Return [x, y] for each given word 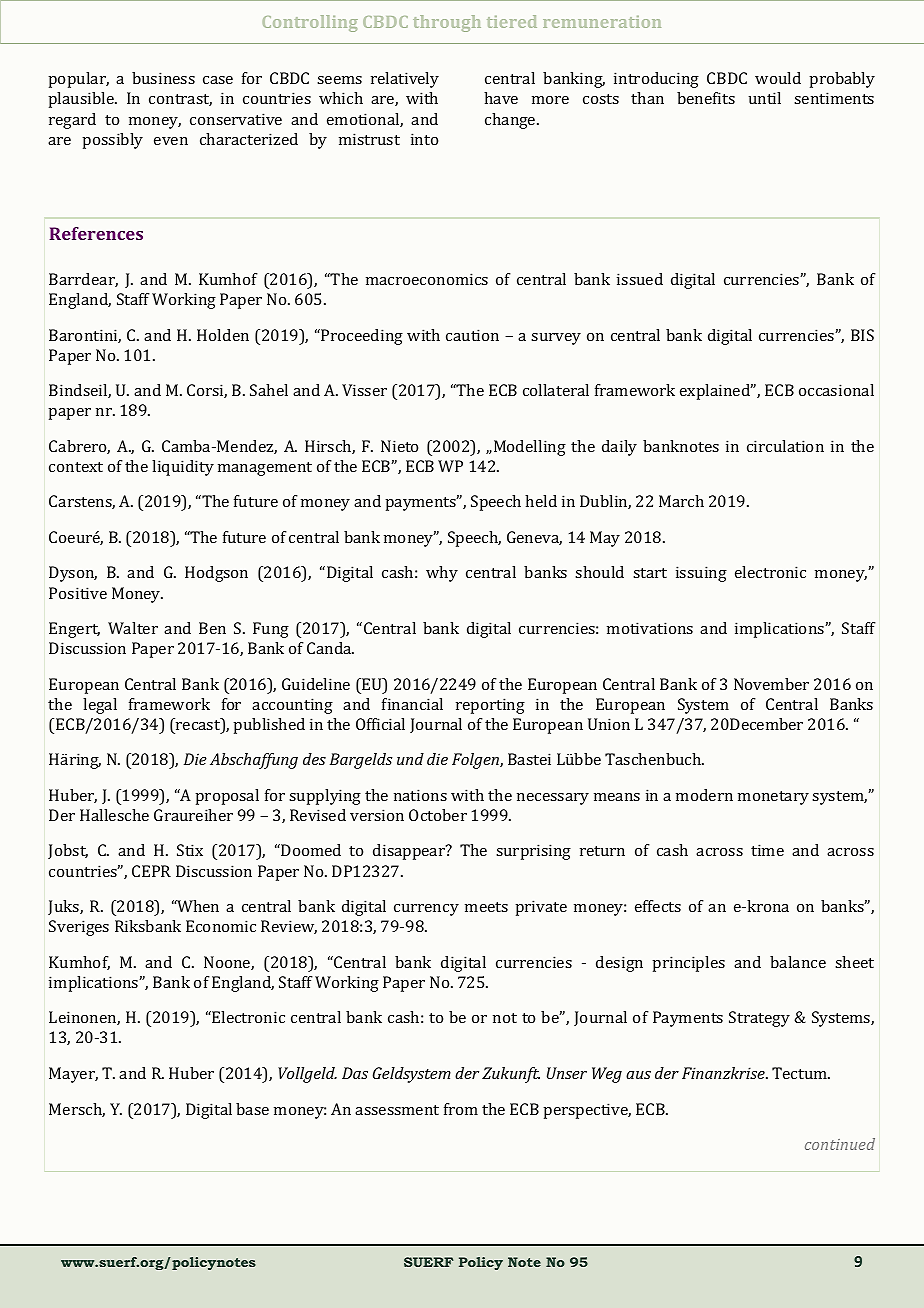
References [96, 233]
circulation [785, 446]
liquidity [183, 468]
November [771, 684]
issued [640, 279]
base [252, 1109]
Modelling [530, 448]
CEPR [151, 871]
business [163, 78]
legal [100, 706]
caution [472, 335]
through [447, 23]
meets [486, 907]
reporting [490, 706]
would [778, 78]
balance [798, 962]
